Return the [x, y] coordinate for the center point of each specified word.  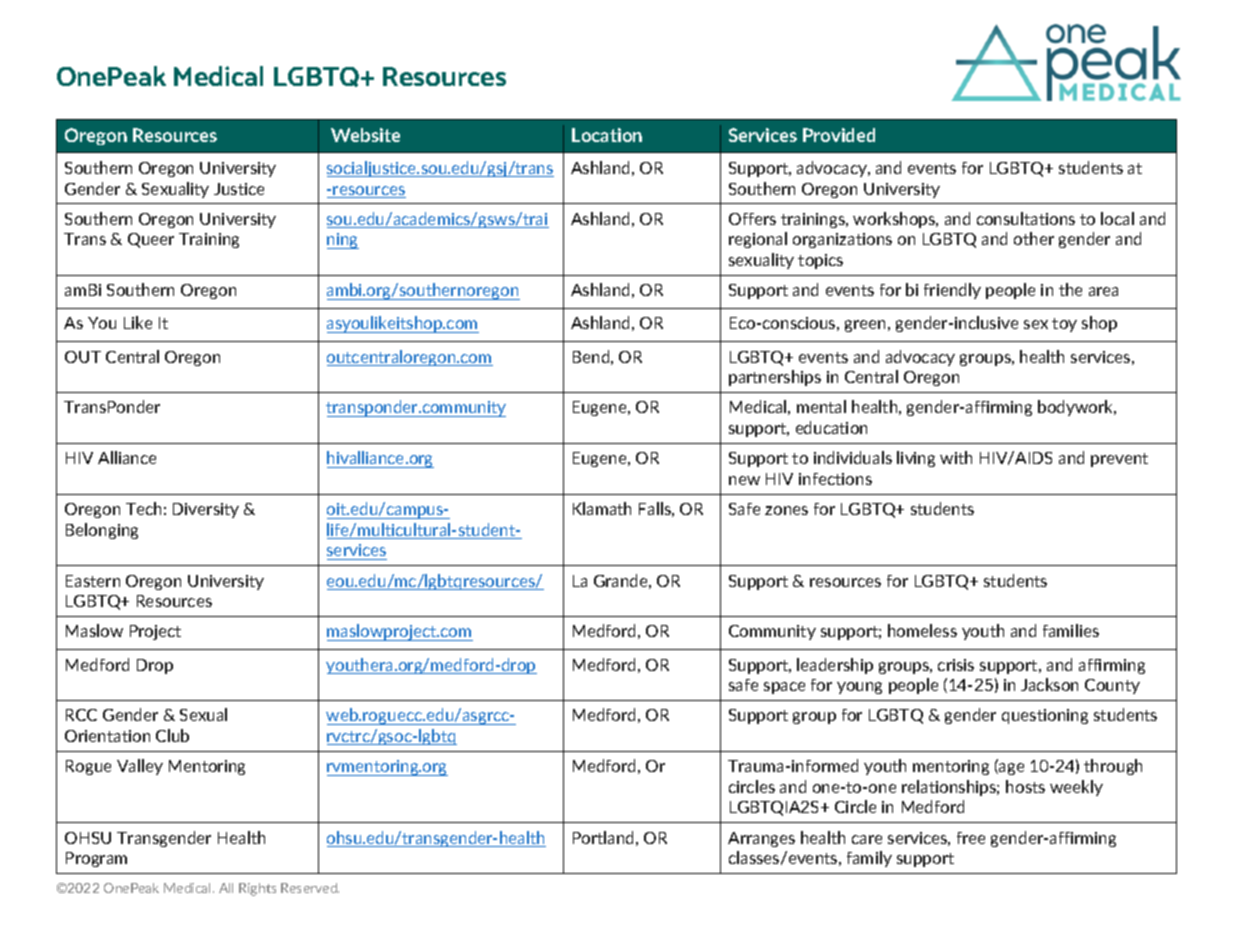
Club [172, 735]
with [956, 457]
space [784, 688]
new [744, 480]
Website [365, 135]
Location [607, 135]
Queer [151, 240]
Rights [257, 889]
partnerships [775, 378]
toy [1064, 325]
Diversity [206, 510]
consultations [1026, 218]
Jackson [1049, 684]
